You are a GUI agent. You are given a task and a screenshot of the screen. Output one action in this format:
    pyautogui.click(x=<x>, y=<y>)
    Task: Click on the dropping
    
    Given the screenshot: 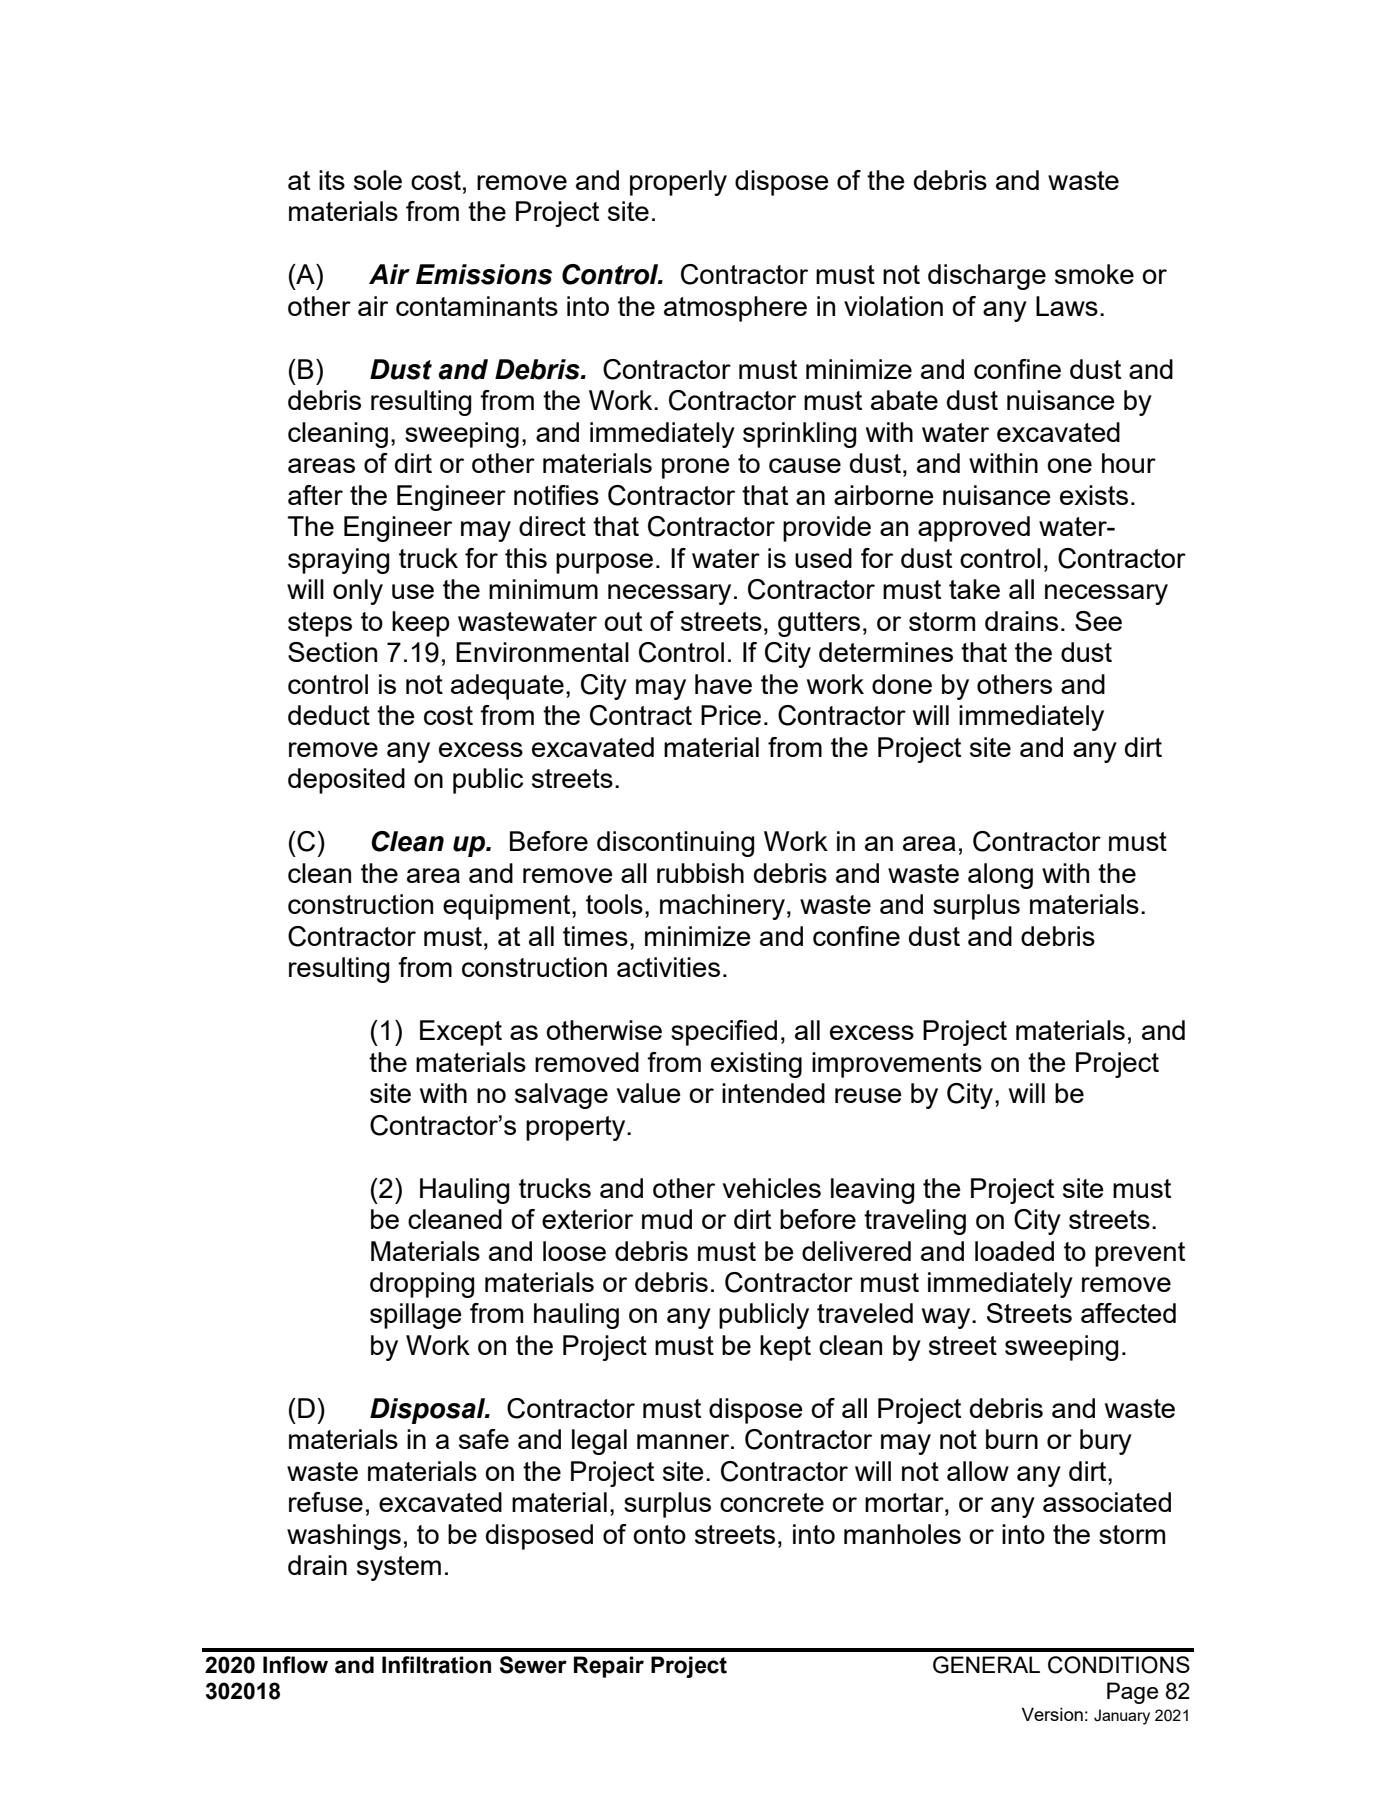 What is the action you would take?
    pyautogui.click(x=422, y=1285)
